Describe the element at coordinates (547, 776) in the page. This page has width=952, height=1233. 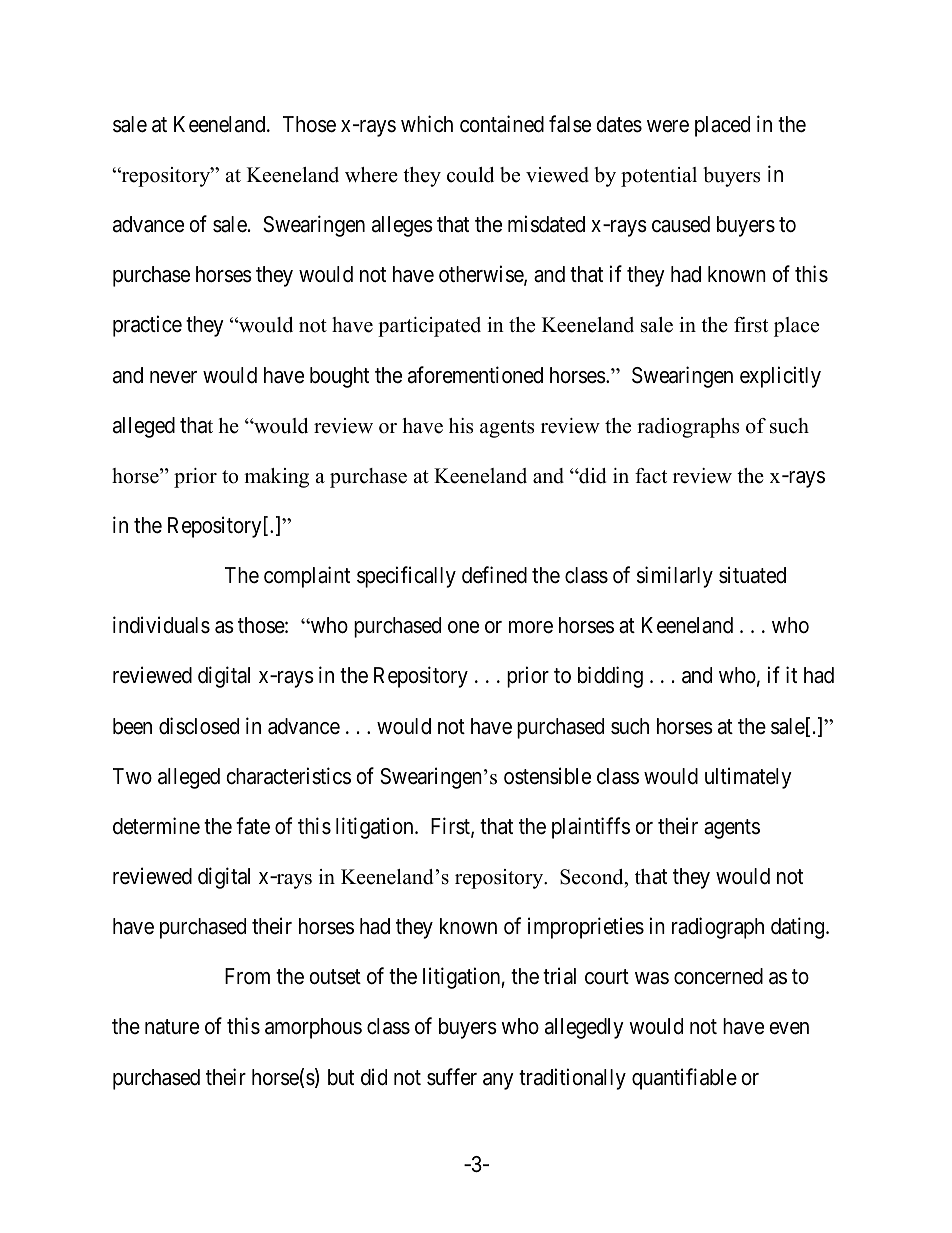
I see `ostensible` at that location.
